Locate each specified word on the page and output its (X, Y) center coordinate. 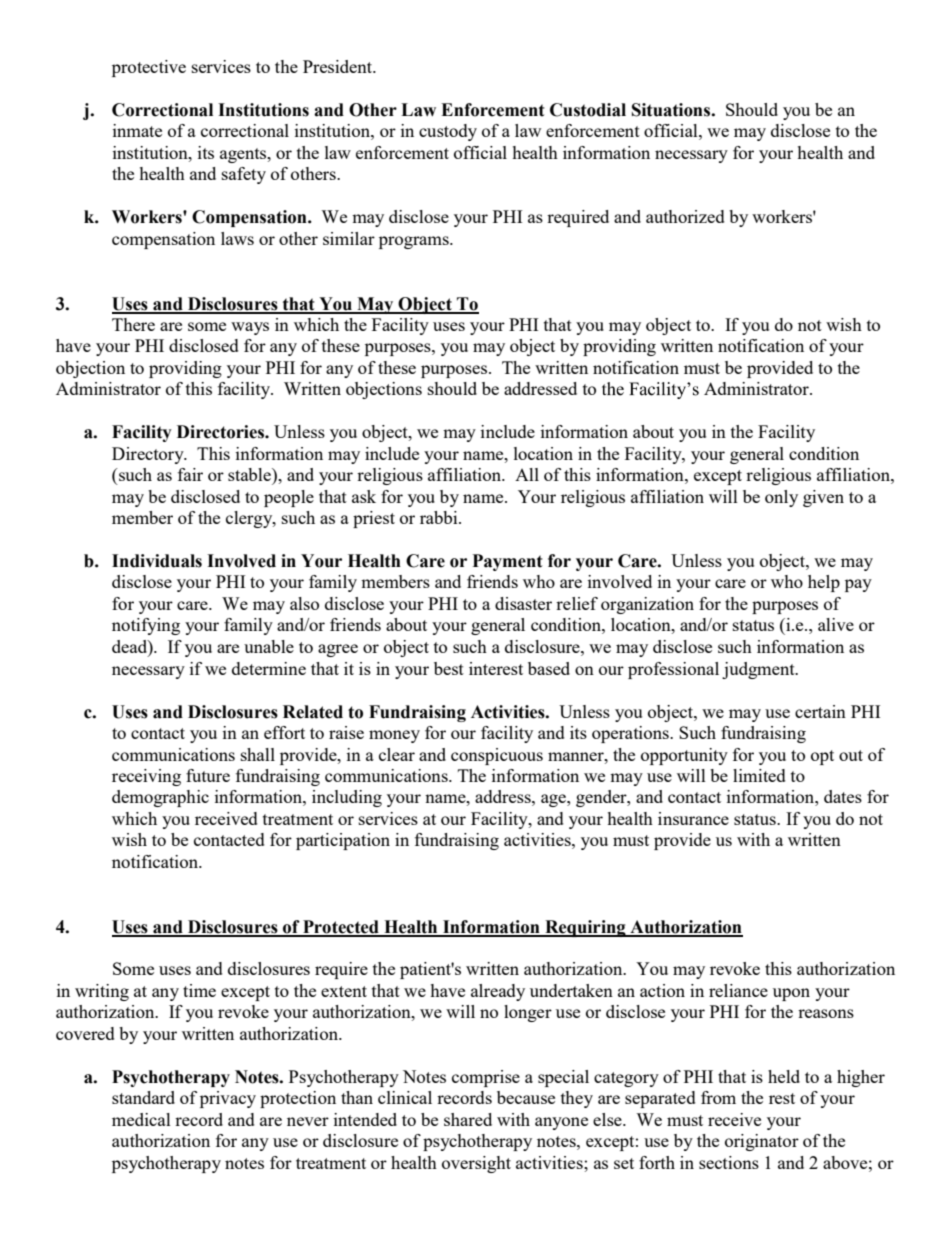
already (498, 992)
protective (149, 68)
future (208, 775)
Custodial (588, 110)
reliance (738, 990)
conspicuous (497, 756)
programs (415, 242)
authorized (685, 216)
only (781, 498)
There (133, 324)
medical (141, 1119)
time (199, 990)
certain (820, 711)
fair (190, 474)
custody (448, 132)
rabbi (440, 517)
